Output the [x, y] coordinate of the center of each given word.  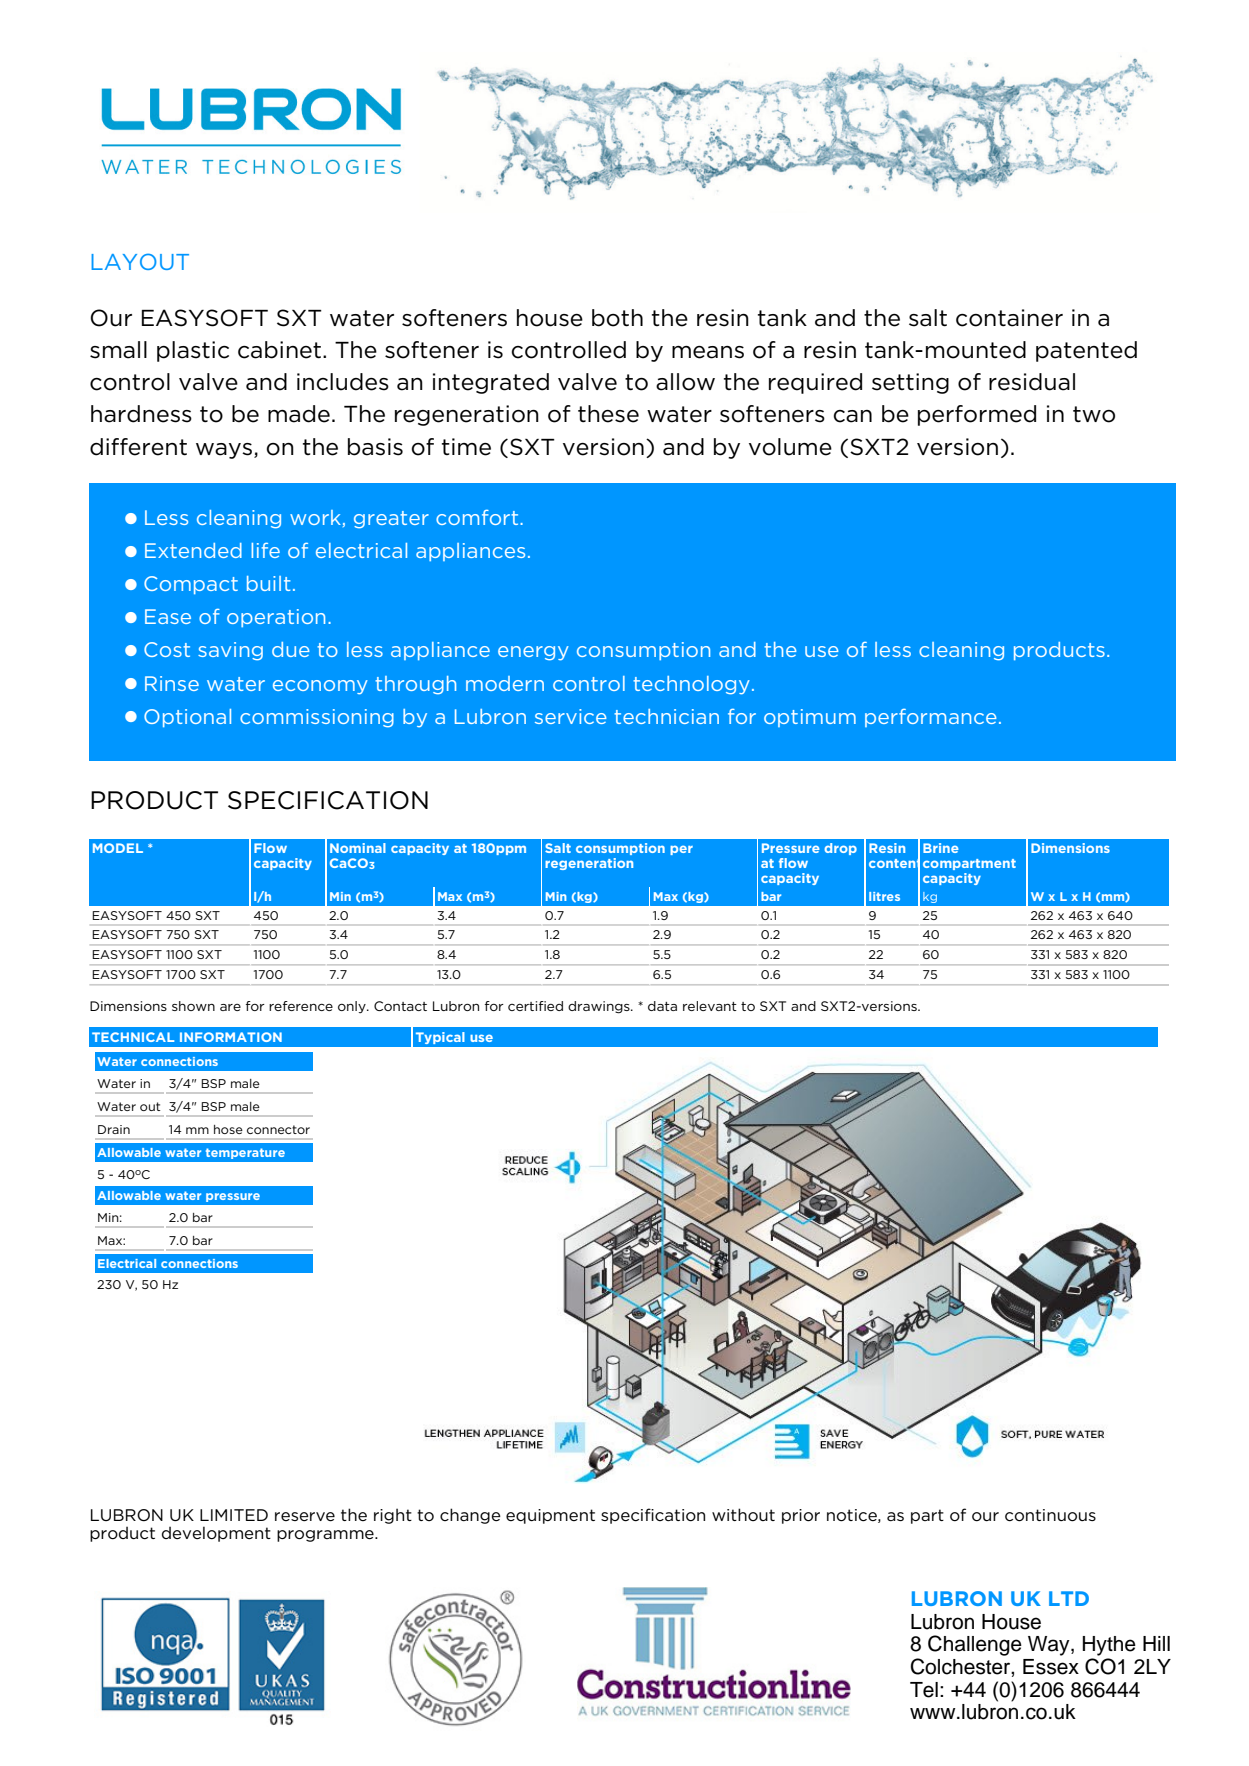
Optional [187, 718]
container [1009, 318]
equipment [550, 1516]
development [216, 1534]
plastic [193, 351]
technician [666, 716]
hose [228, 1129]
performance [931, 718]
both [617, 318]
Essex [1051, 1667]
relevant [710, 1006]
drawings [600, 1007]
